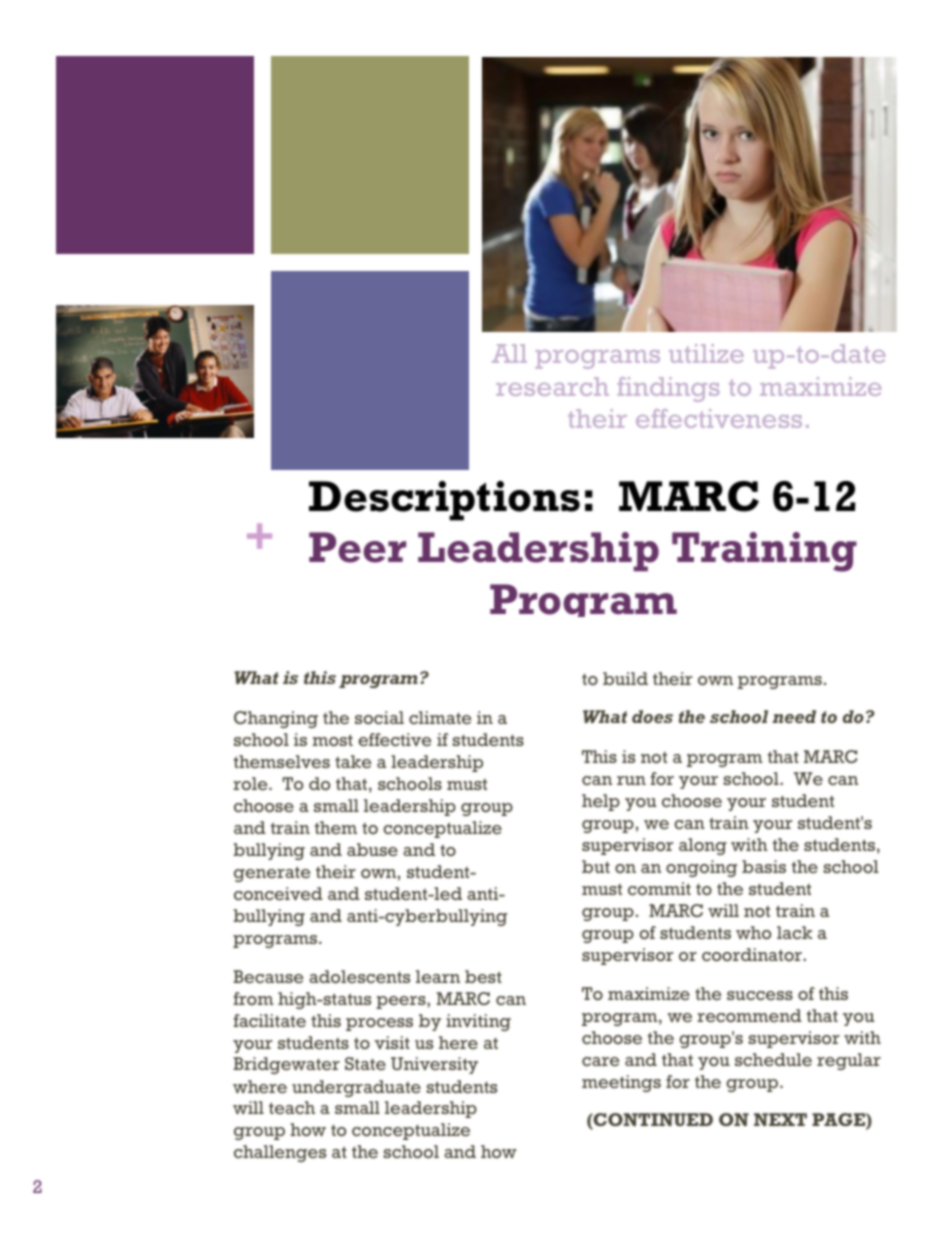 The width and height of the image is (952, 1233). What do you see at coordinates (292, 1107) in the image?
I see `teach` at bounding box center [292, 1107].
